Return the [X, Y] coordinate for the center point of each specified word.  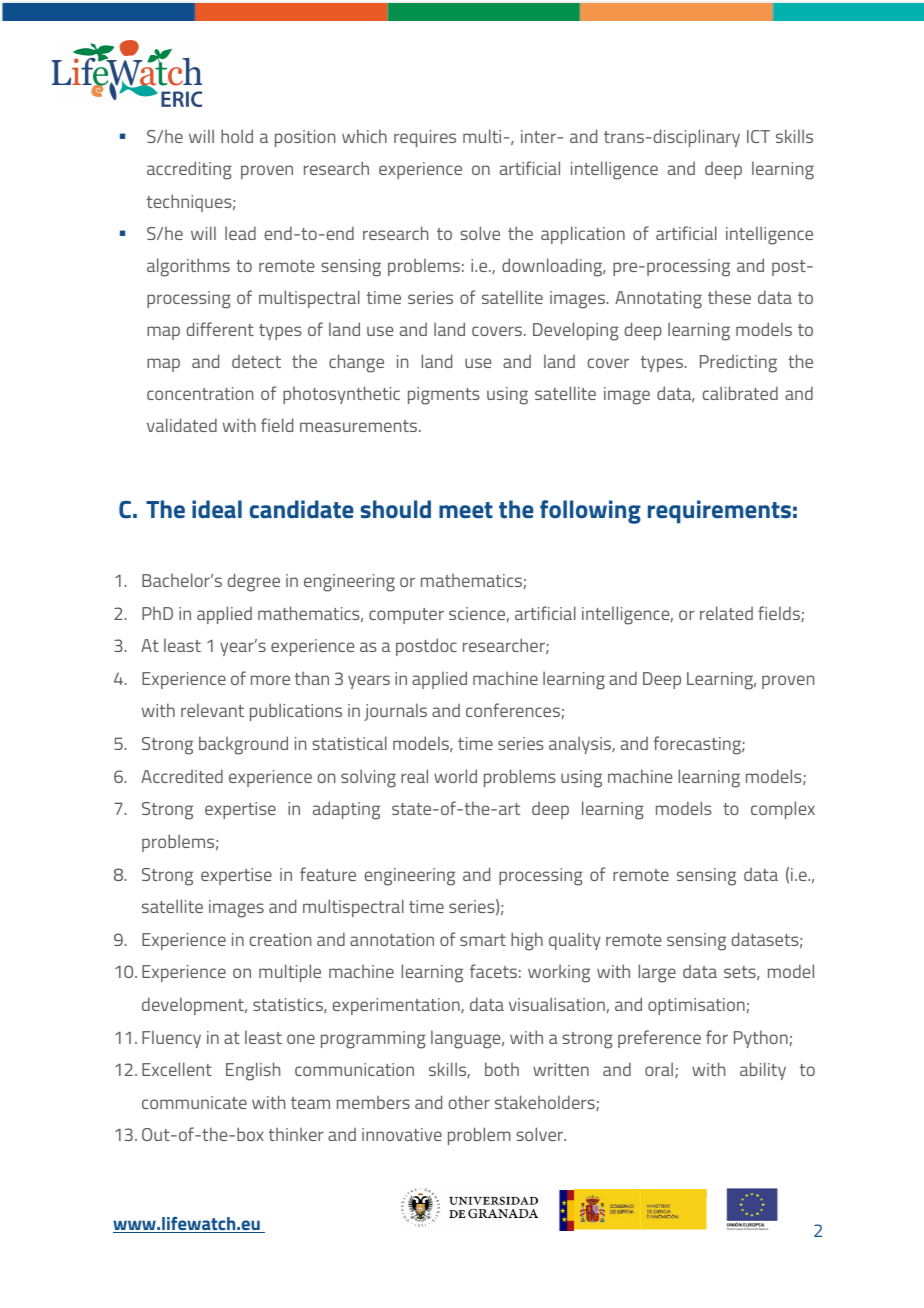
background [243, 745]
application [583, 235]
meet [466, 510]
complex [783, 810]
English [253, 1071]
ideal [217, 509]
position [305, 138]
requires [425, 138]
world [455, 776]
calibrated [740, 393]
